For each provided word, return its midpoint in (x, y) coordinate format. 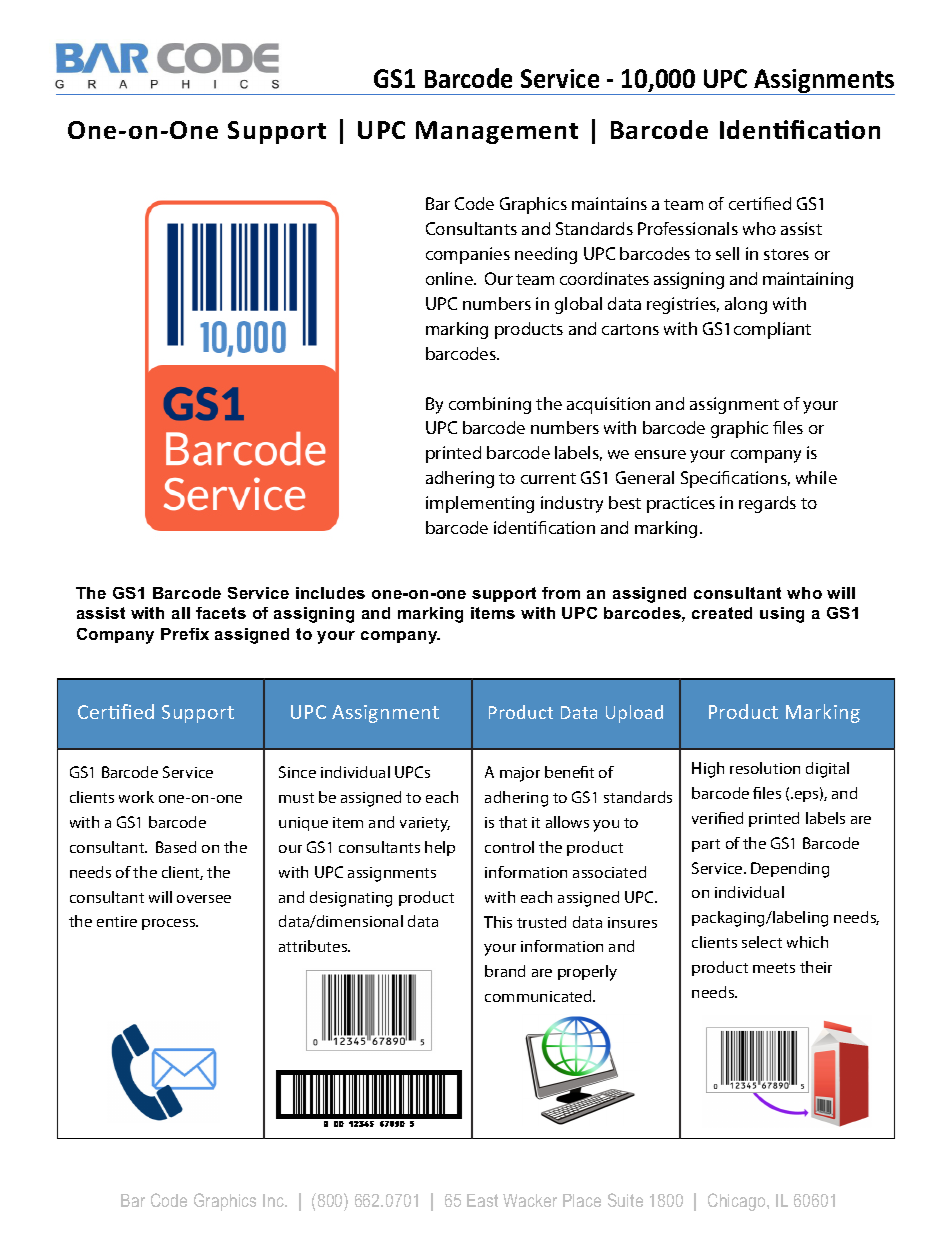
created (722, 613)
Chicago (738, 1202)
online (450, 278)
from (561, 593)
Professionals (688, 228)
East (482, 1200)
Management (497, 132)
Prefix (185, 634)
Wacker (530, 1200)
